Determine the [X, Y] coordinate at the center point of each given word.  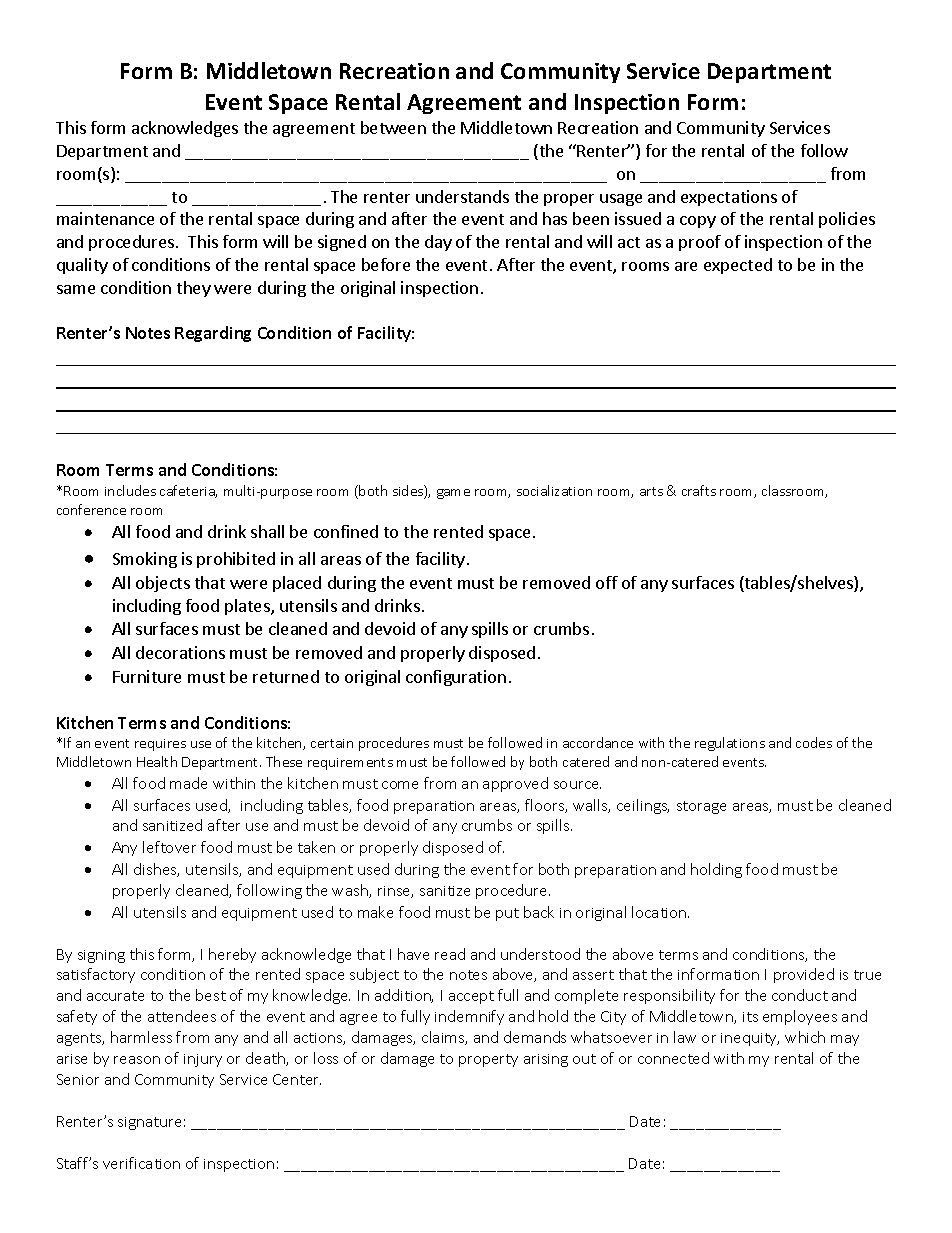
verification [141, 1163]
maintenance [105, 218]
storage [701, 807]
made [188, 783]
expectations [729, 198]
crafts [699, 490]
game [453, 494]
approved [515, 784]
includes [130, 490]
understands [462, 196]
